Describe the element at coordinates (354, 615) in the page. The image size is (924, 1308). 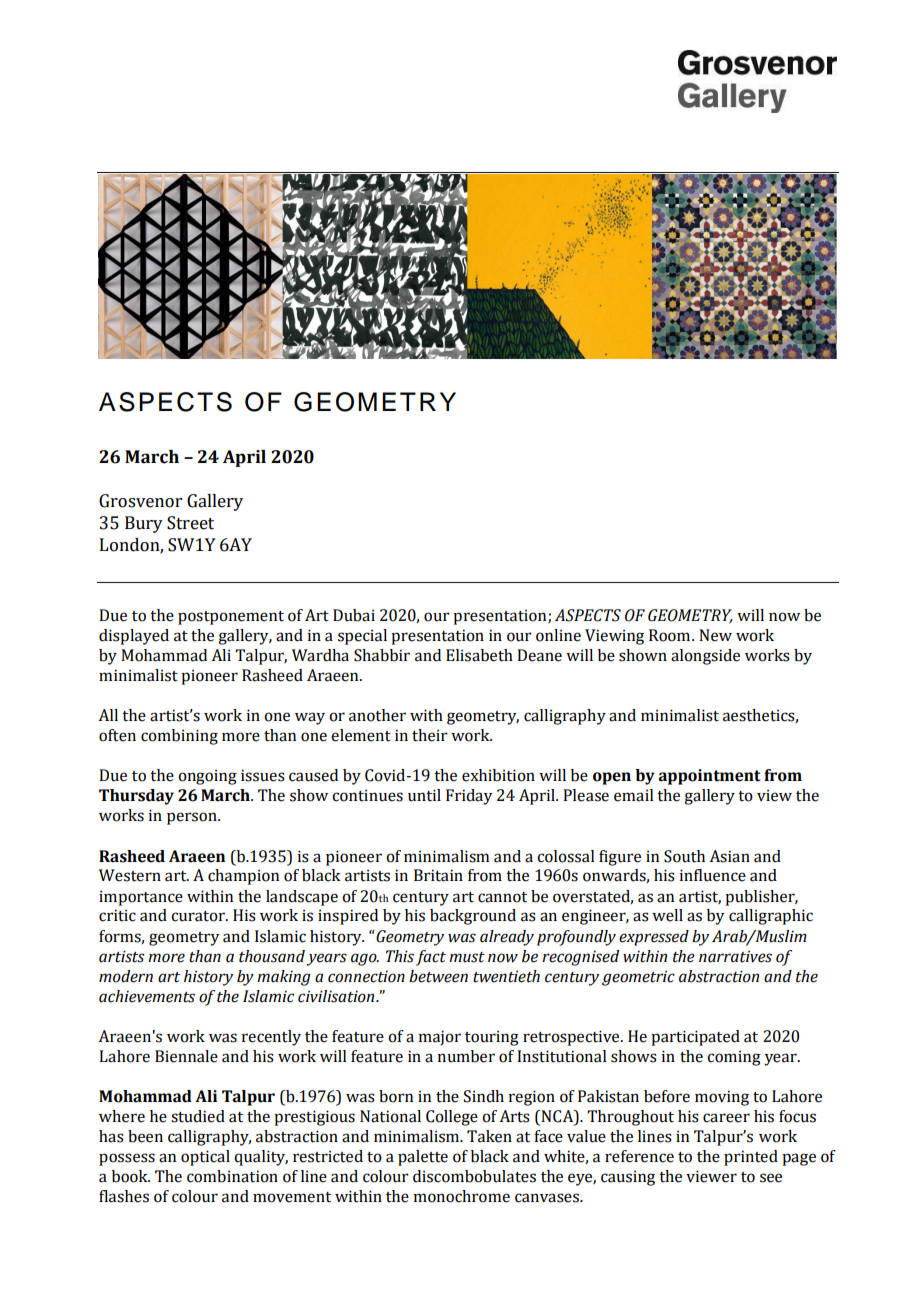
I see `Dubai` at that location.
